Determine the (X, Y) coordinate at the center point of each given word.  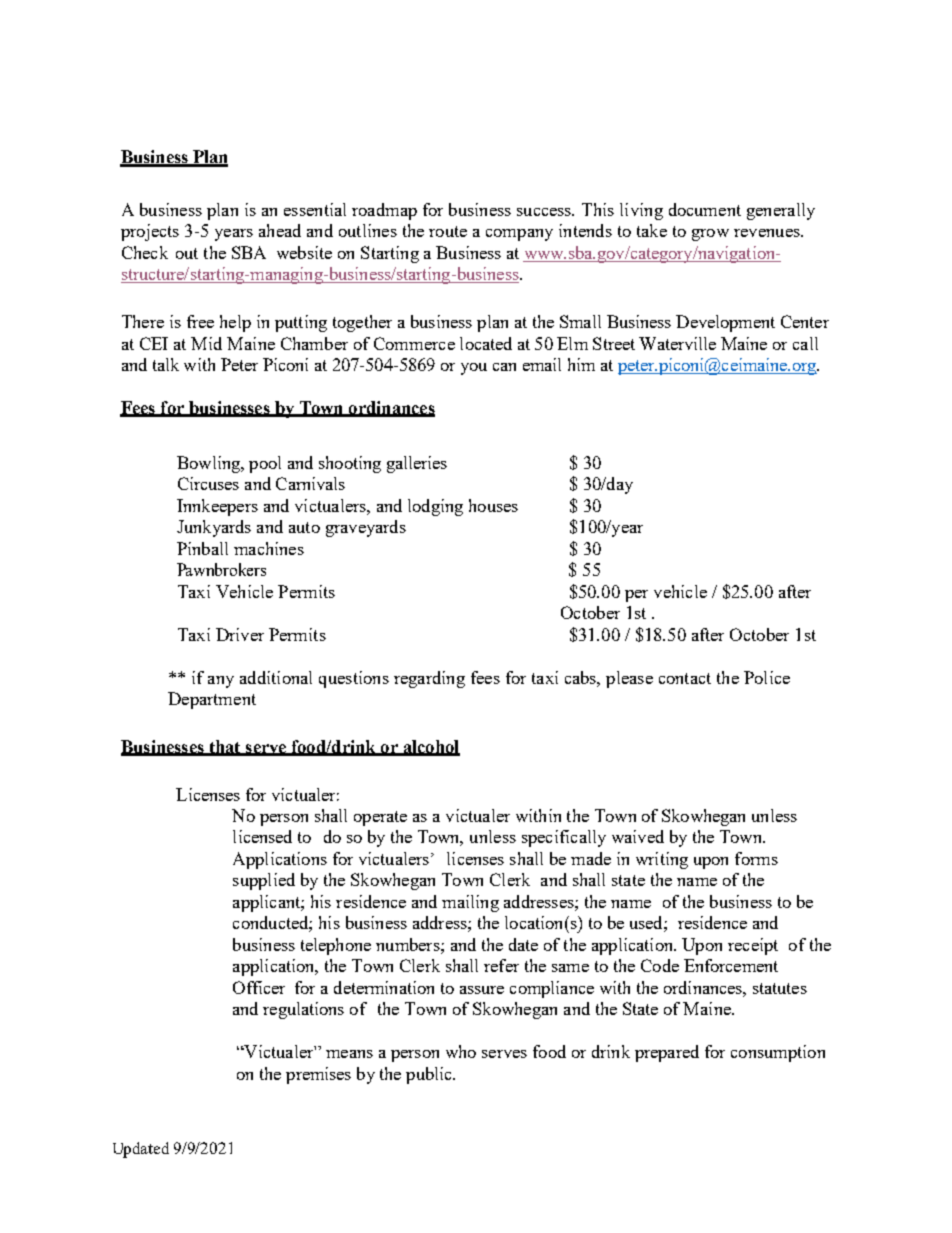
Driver (240, 634)
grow (710, 235)
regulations (303, 1010)
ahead (280, 230)
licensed (262, 836)
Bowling (210, 464)
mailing (470, 903)
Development (725, 323)
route (448, 231)
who (461, 1051)
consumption (778, 1053)
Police (767, 677)
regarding (429, 679)
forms (756, 858)
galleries (417, 464)
